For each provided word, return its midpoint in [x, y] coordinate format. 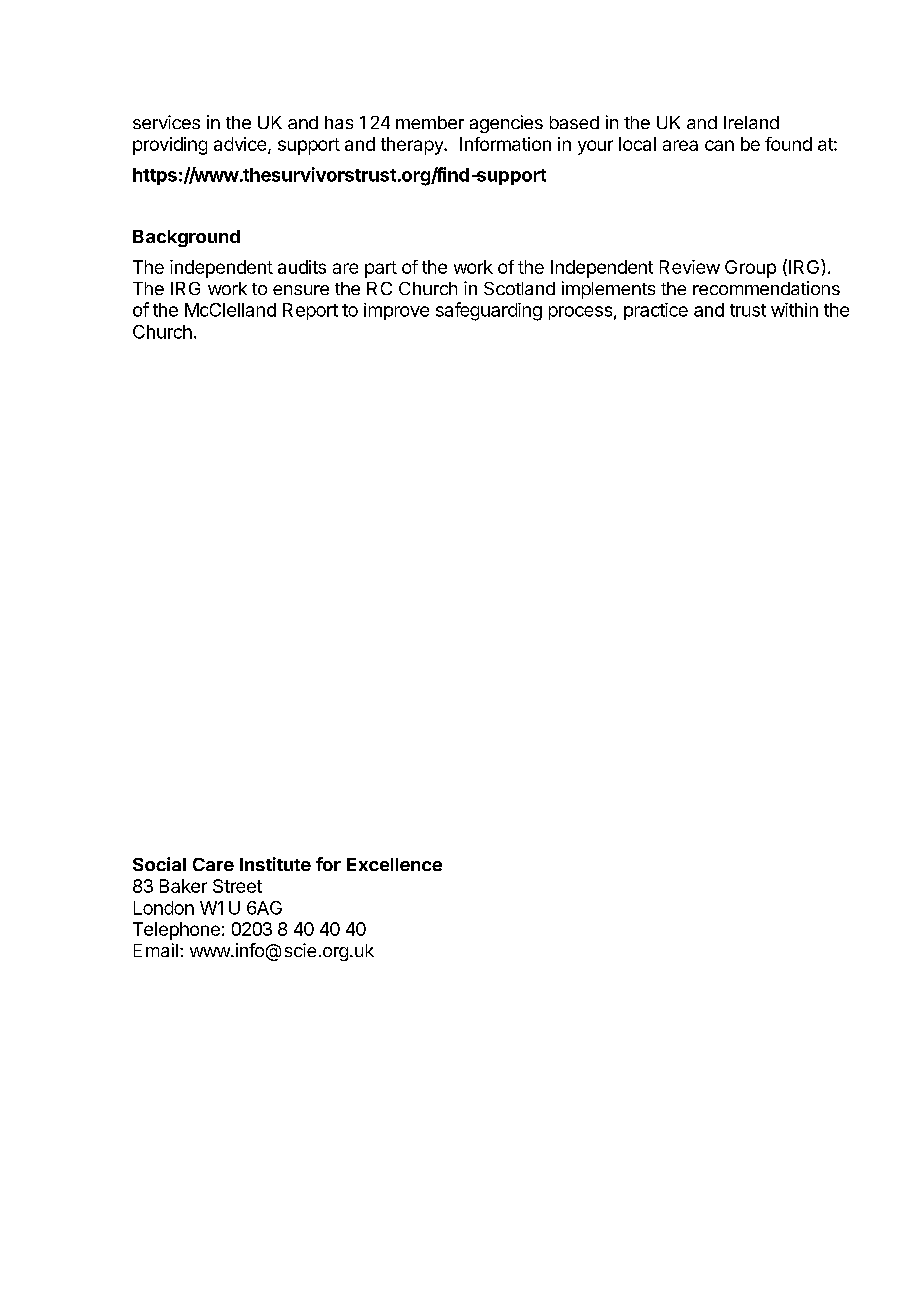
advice [241, 145]
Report [310, 311]
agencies [506, 124]
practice [656, 311]
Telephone [176, 931]
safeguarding [489, 311]
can [719, 145]
